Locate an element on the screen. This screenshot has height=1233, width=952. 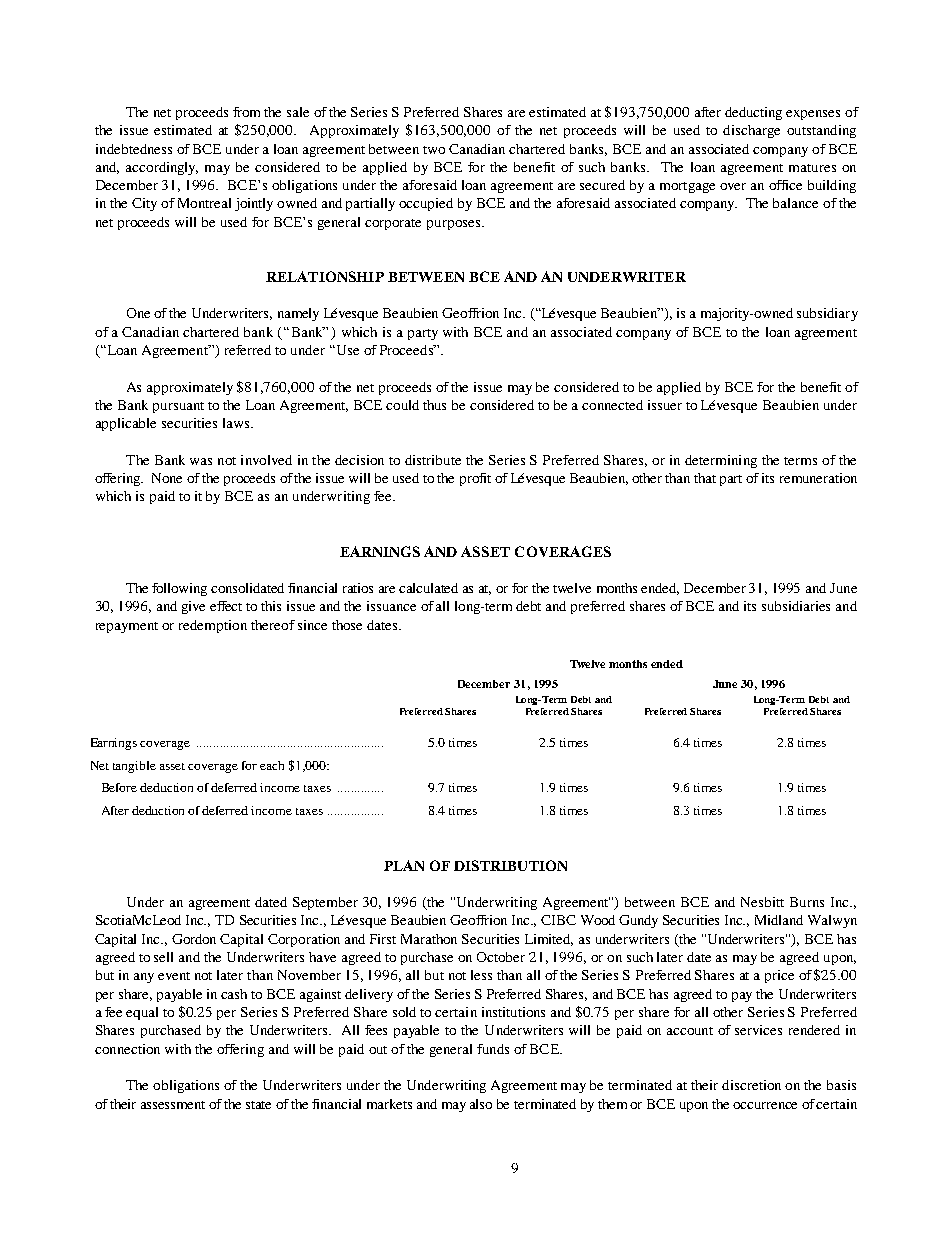
Before is located at coordinates (119, 787).
